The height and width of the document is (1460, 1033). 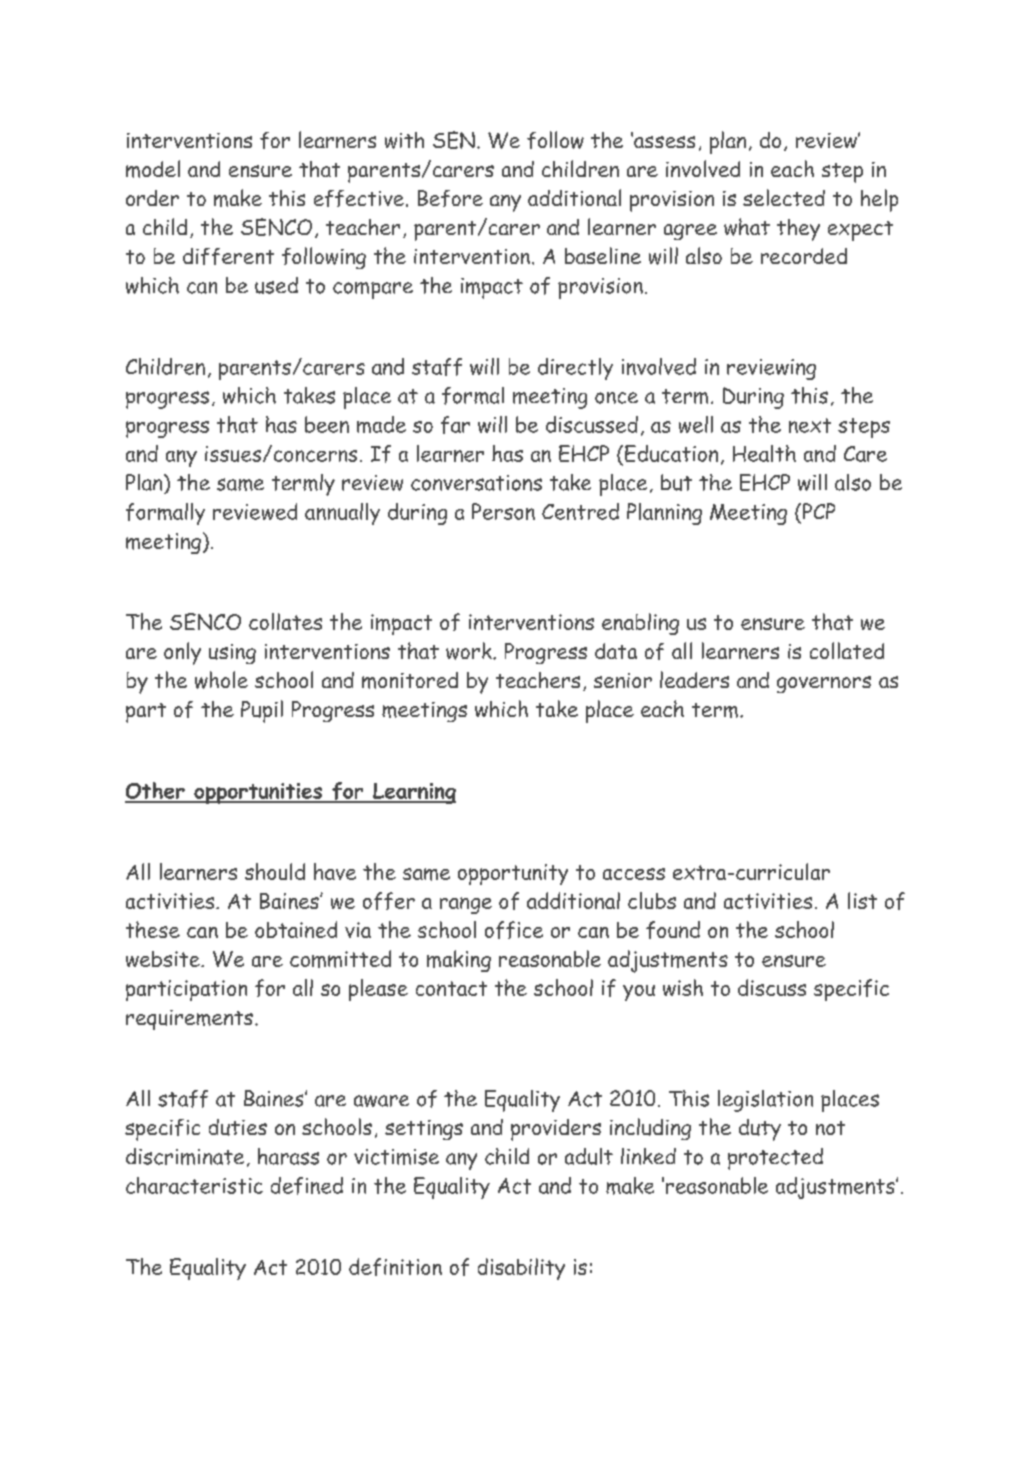 I want to click on wish, so click(x=683, y=987).
